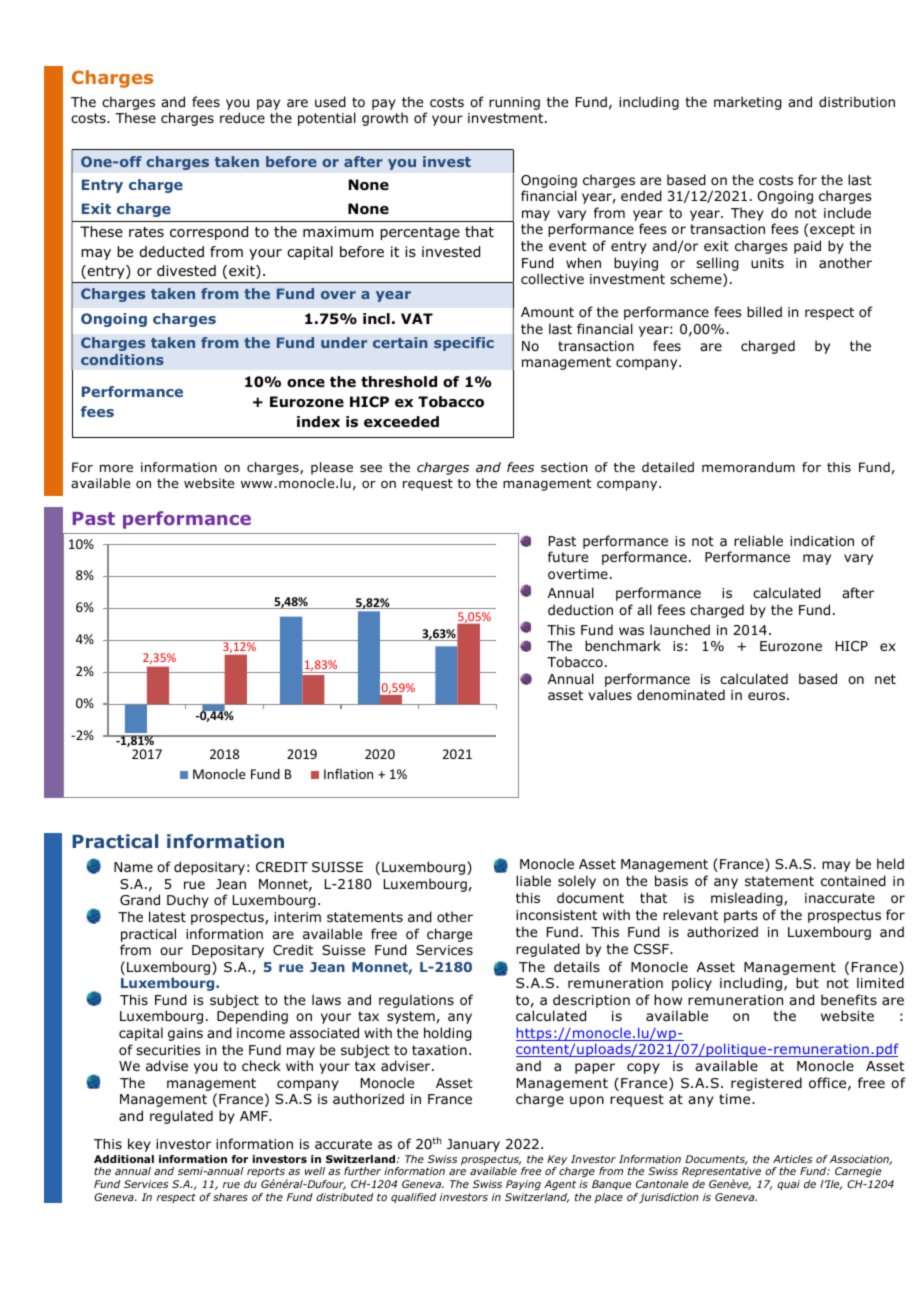  I want to click on memorandum, so click(748, 467).
